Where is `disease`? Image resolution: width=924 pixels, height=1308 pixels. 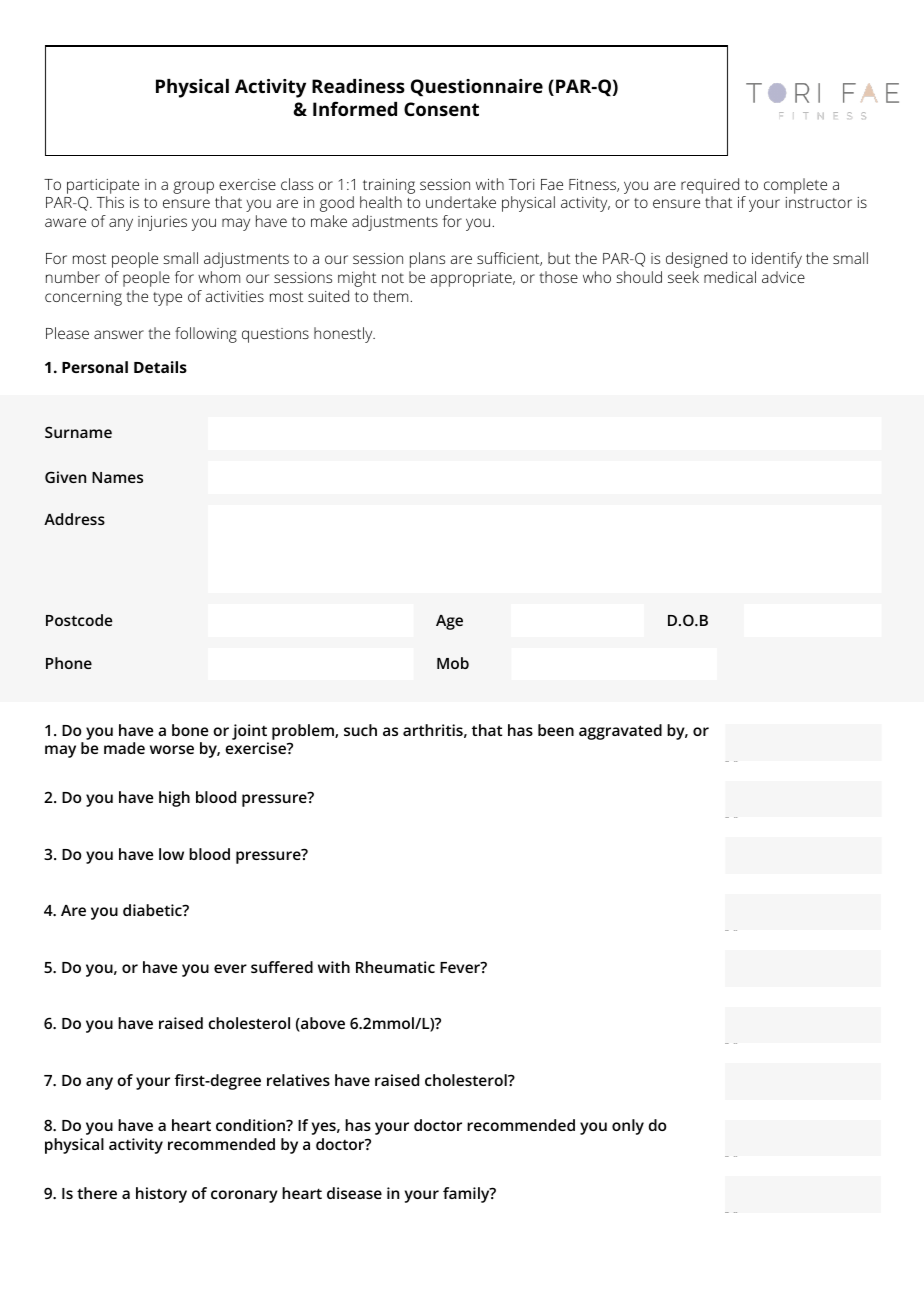
disease is located at coordinates (354, 1193).
